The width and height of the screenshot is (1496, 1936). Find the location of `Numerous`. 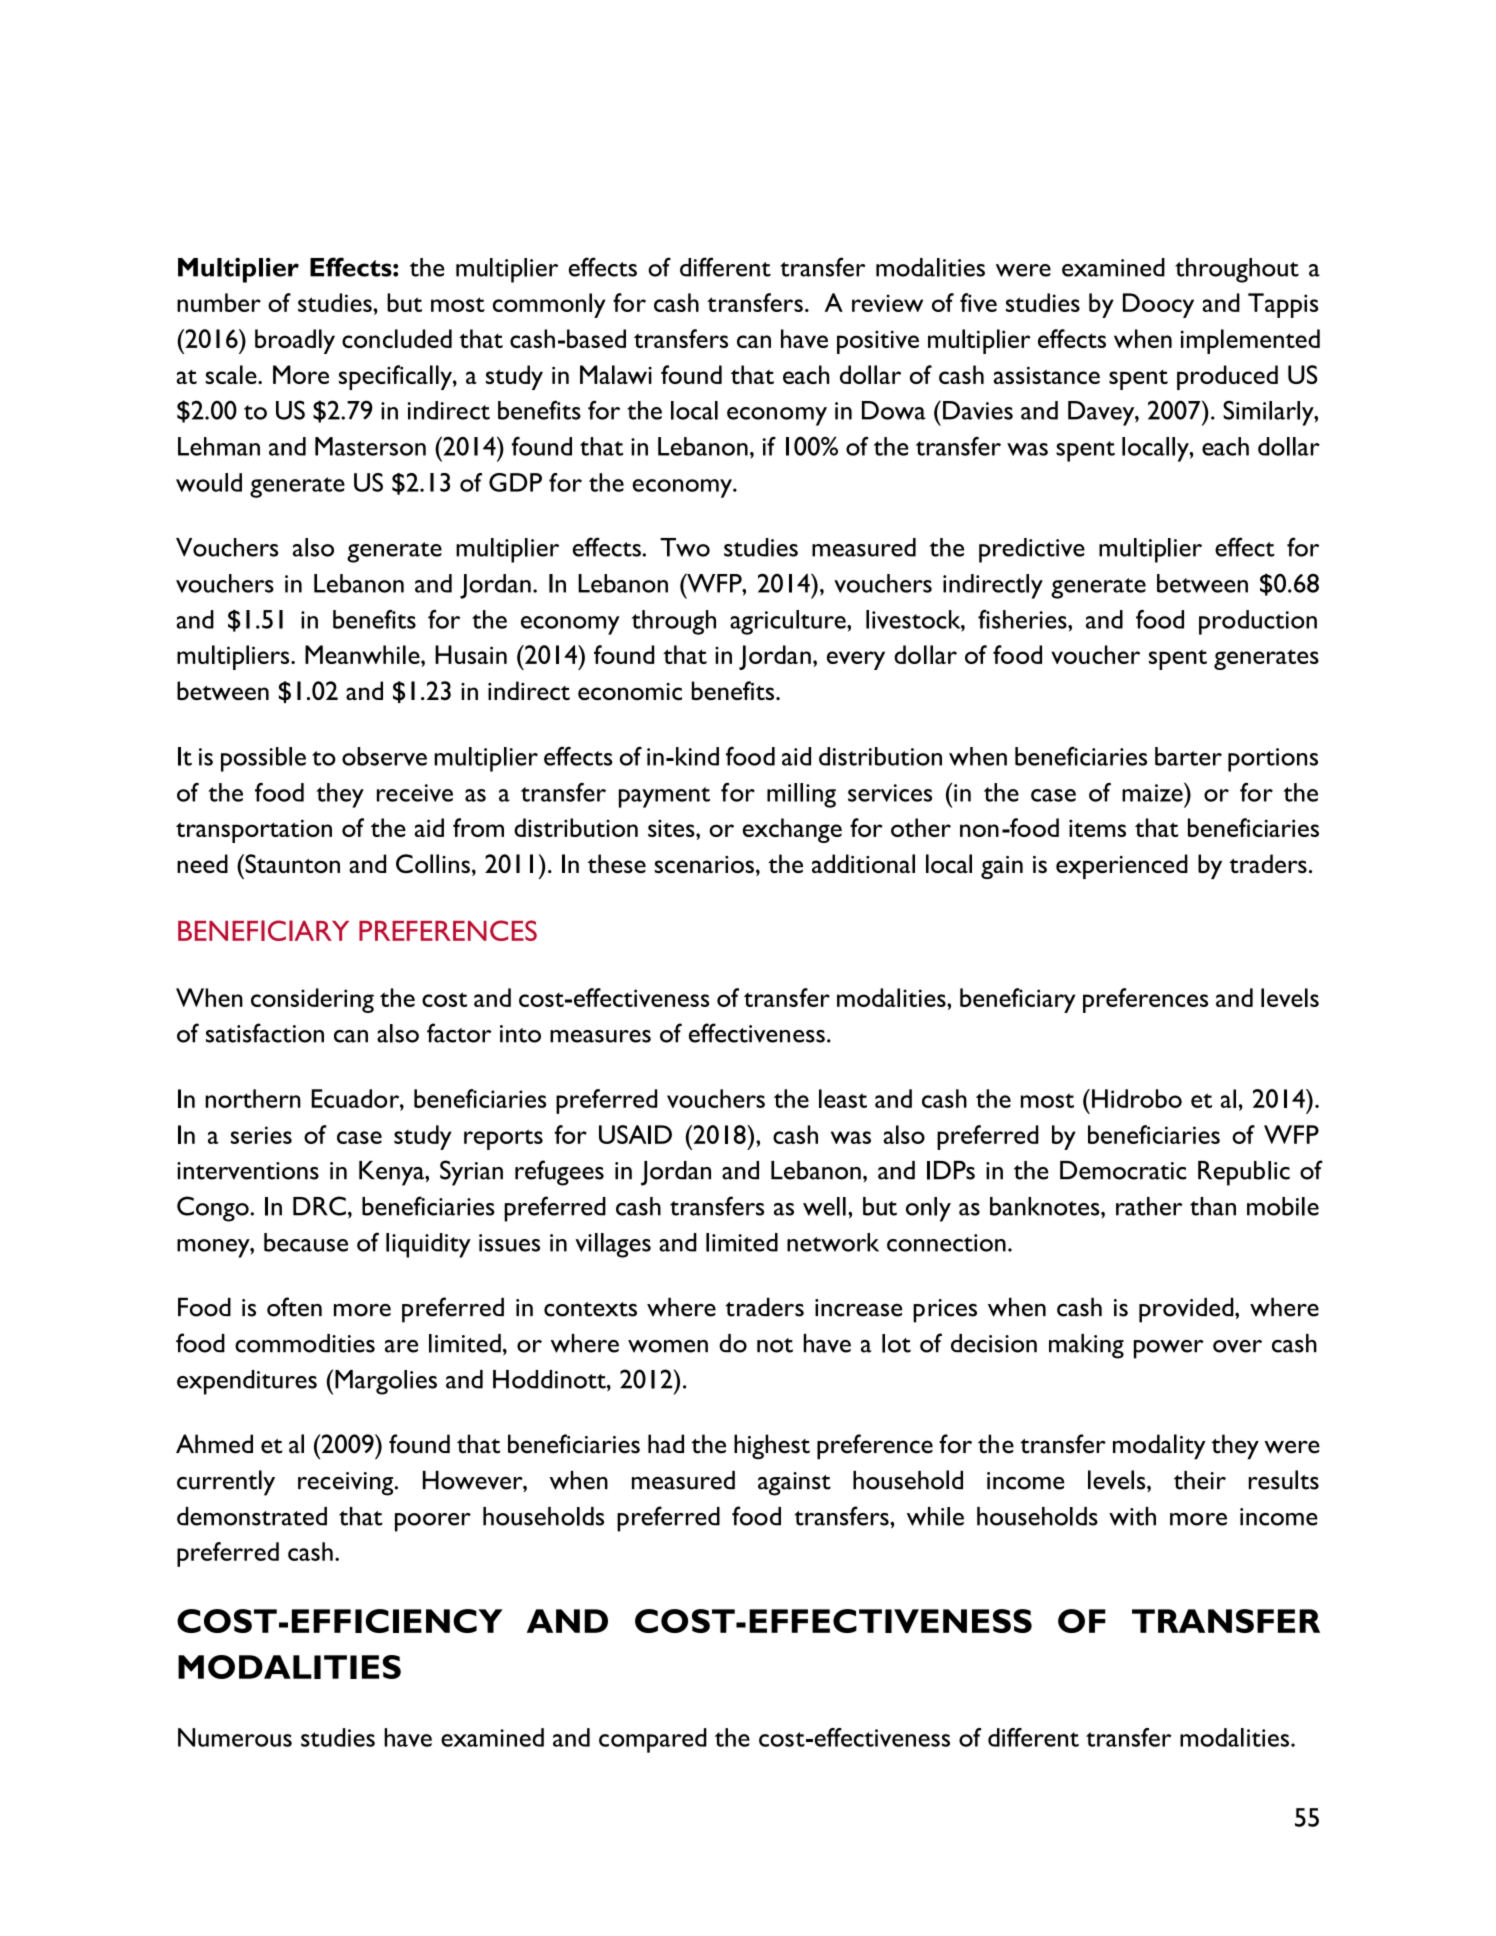

Numerous is located at coordinates (235, 1737).
